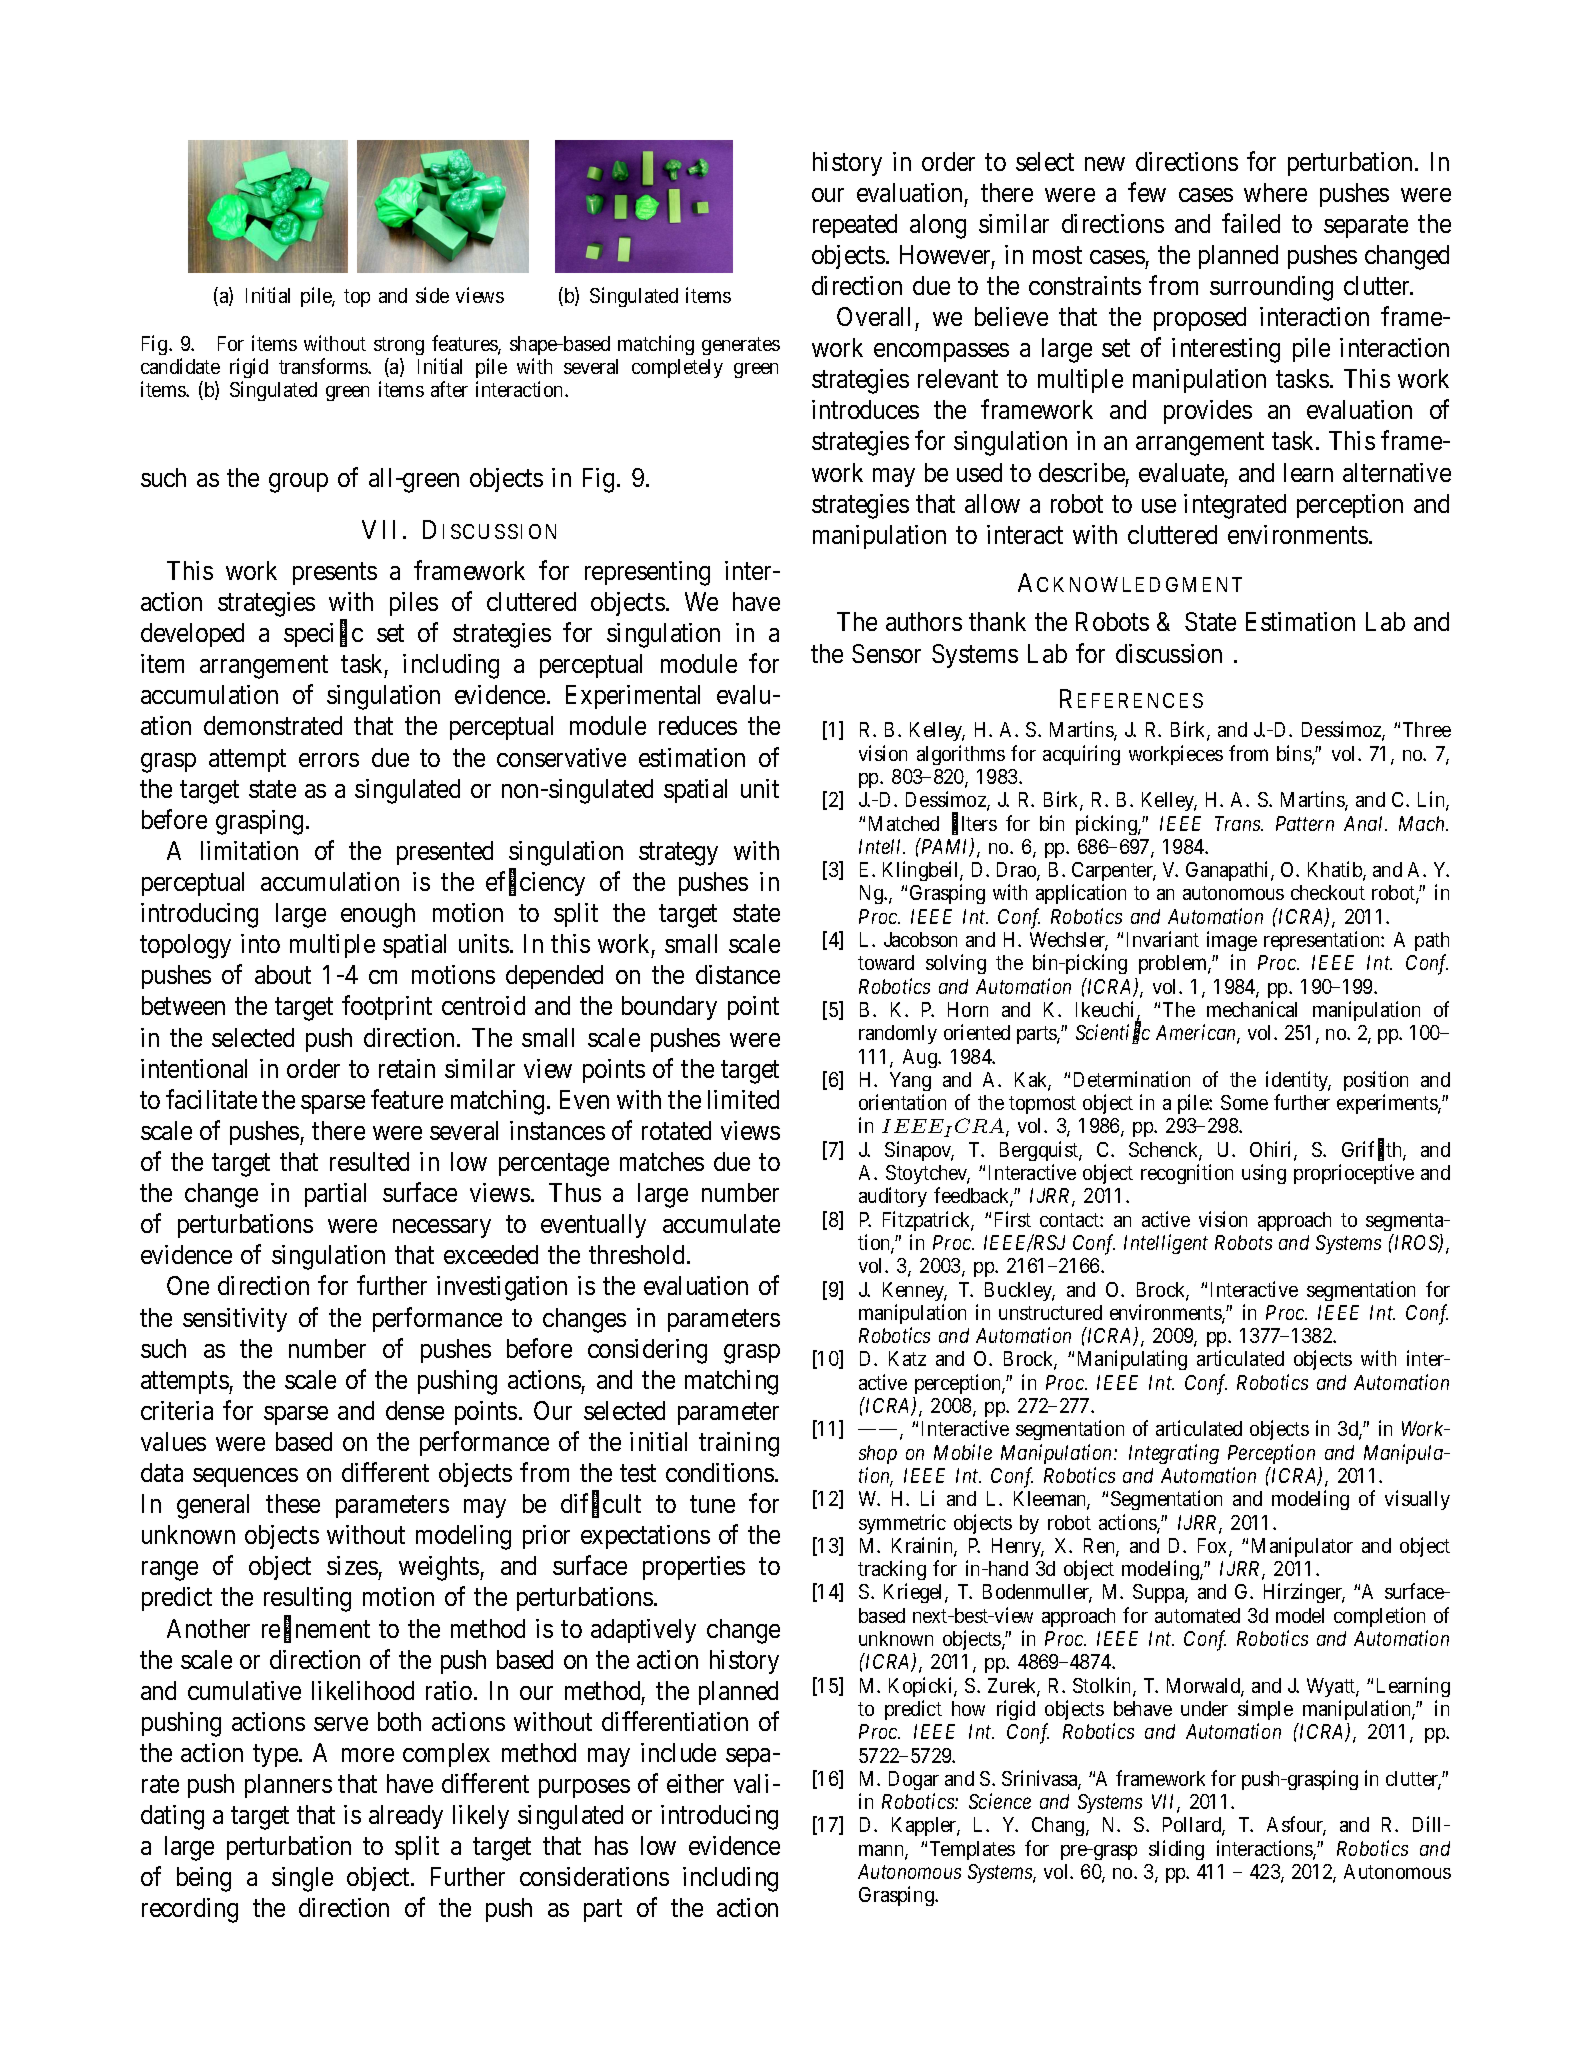  Describe the element at coordinates (1176, 1850) in the page. I see `sliding` at that location.
